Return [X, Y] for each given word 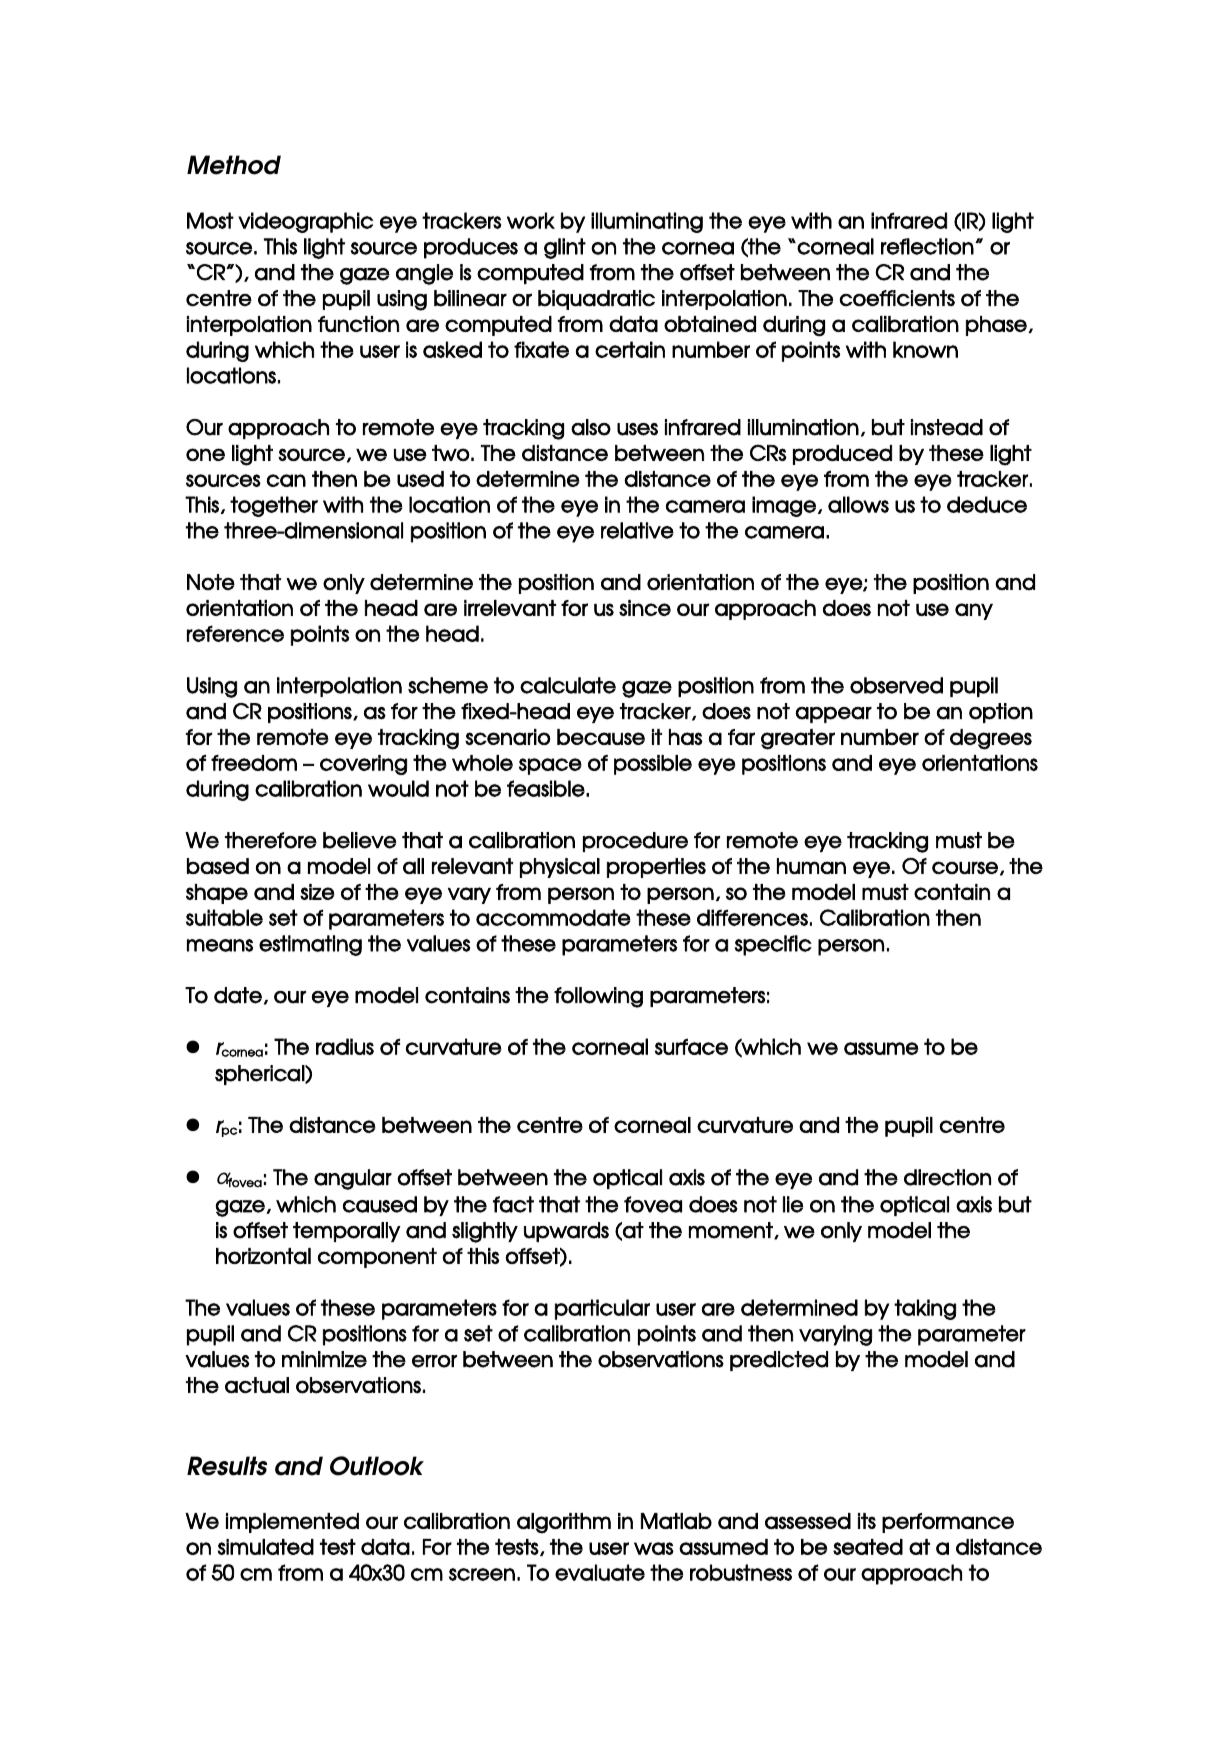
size [317, 892]
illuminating [647, 222]
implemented [292, 1523]
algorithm [564, 1523]
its [867, 1521]
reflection [927, 246]
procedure [635, 842]
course [965, 868]
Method [234, 165]
